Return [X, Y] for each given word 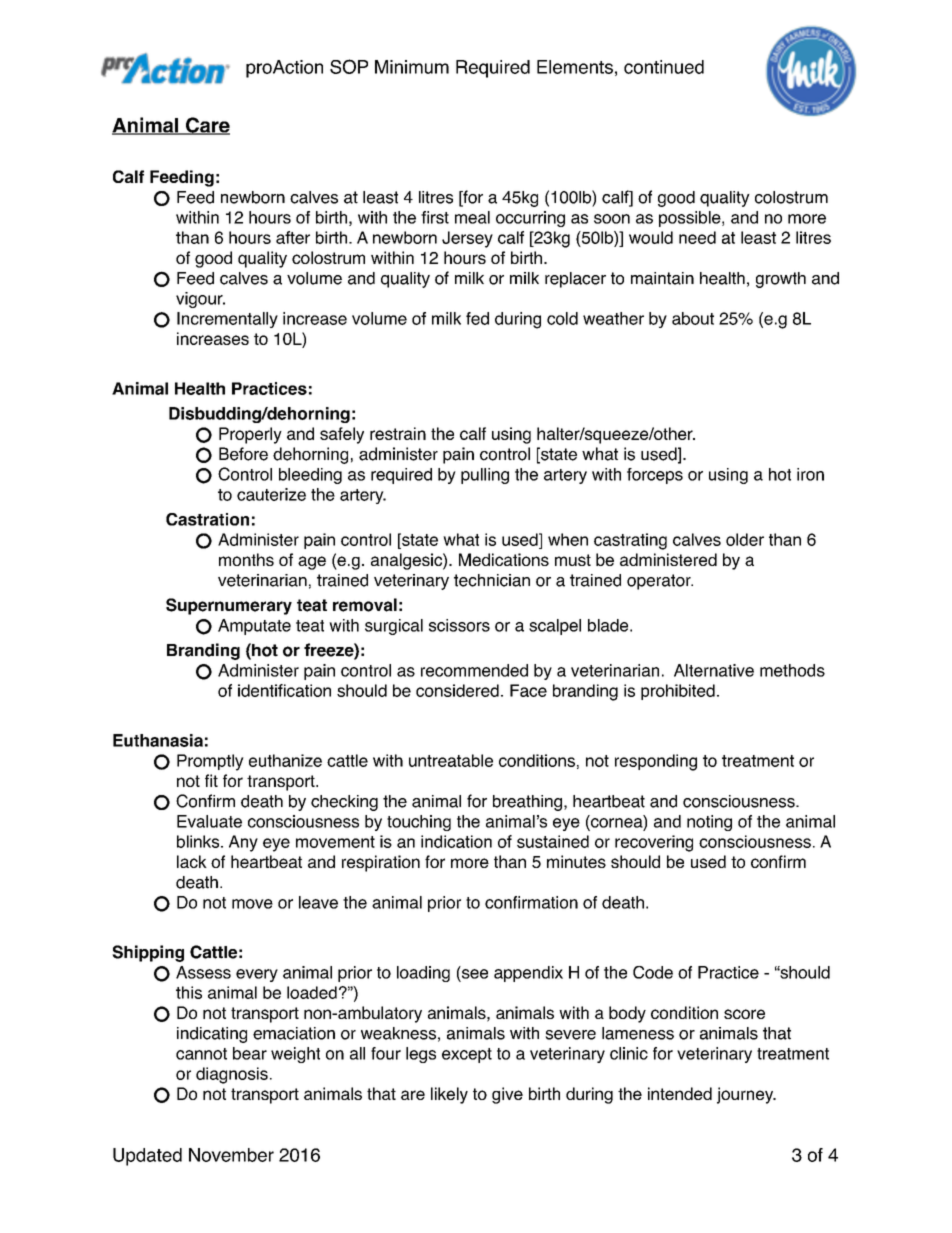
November [231, 1155]
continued [664, 67]
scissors [459, 625]
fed [477, 318]
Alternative [714, 670]
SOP [349, 66]
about [693, 318]
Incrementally [227, 320]
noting [709, 823]
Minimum [412, 67]
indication [456, 841]
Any [243, 843]
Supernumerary [229, 606]
